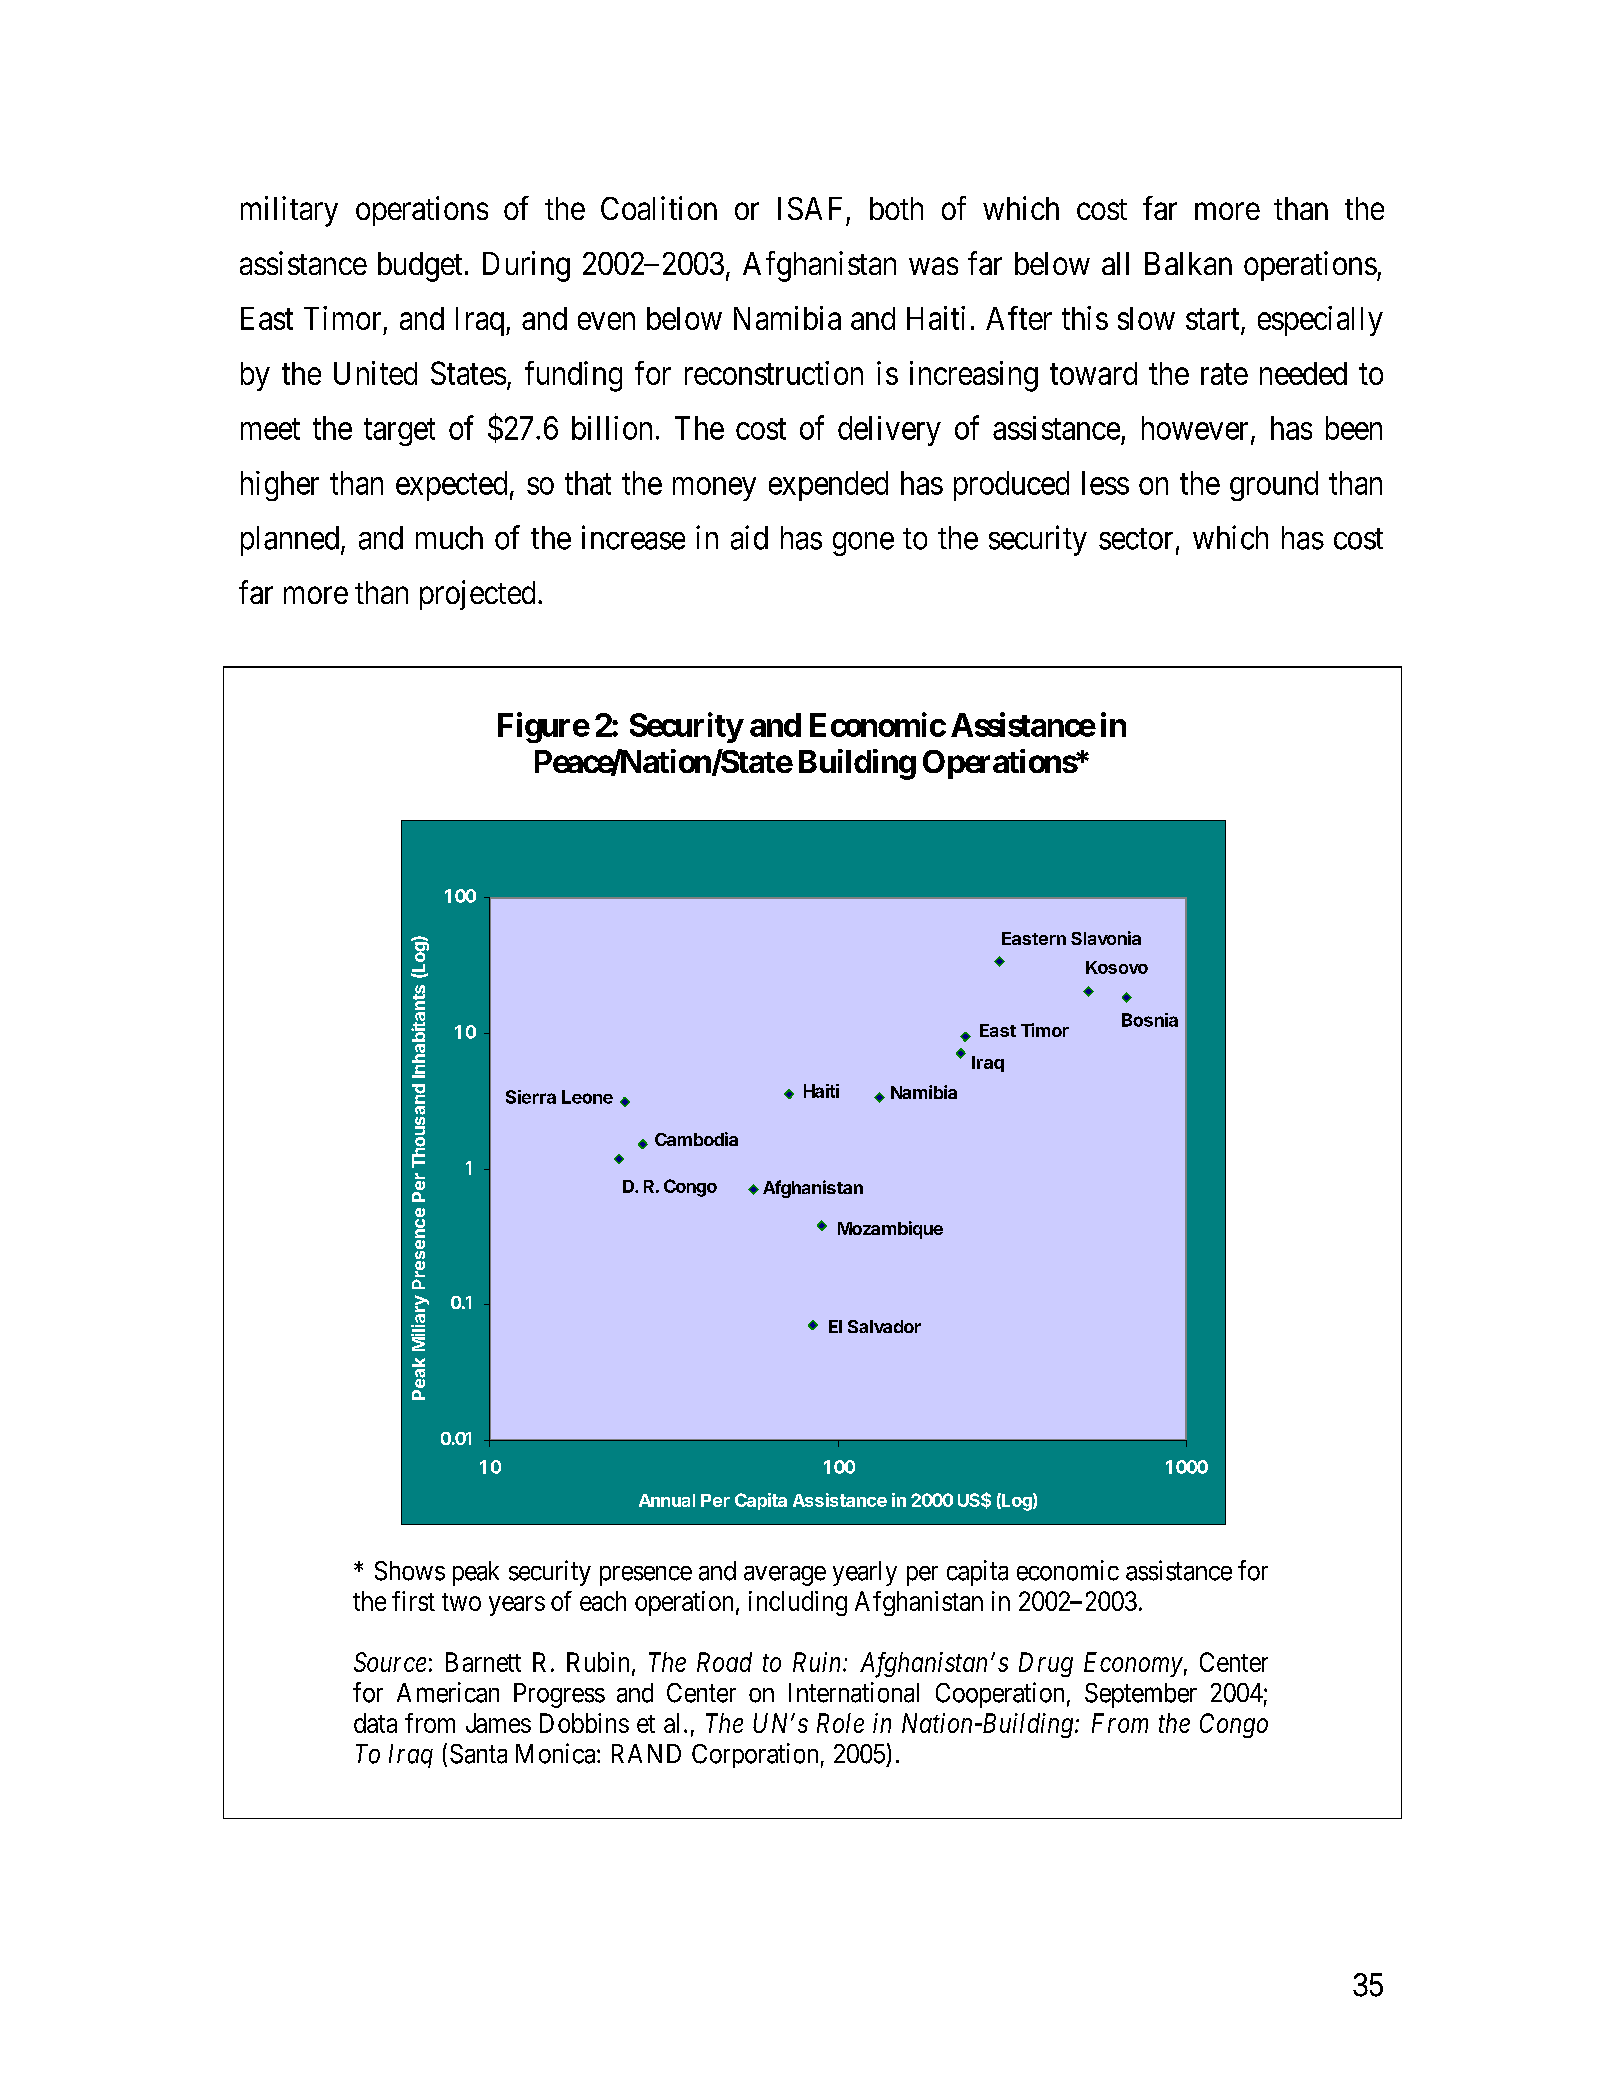 This screenshot has width=1622, height=2099. Describe the element at coordinates (477, 595) in the screenshot. I see `projected` at that location.
